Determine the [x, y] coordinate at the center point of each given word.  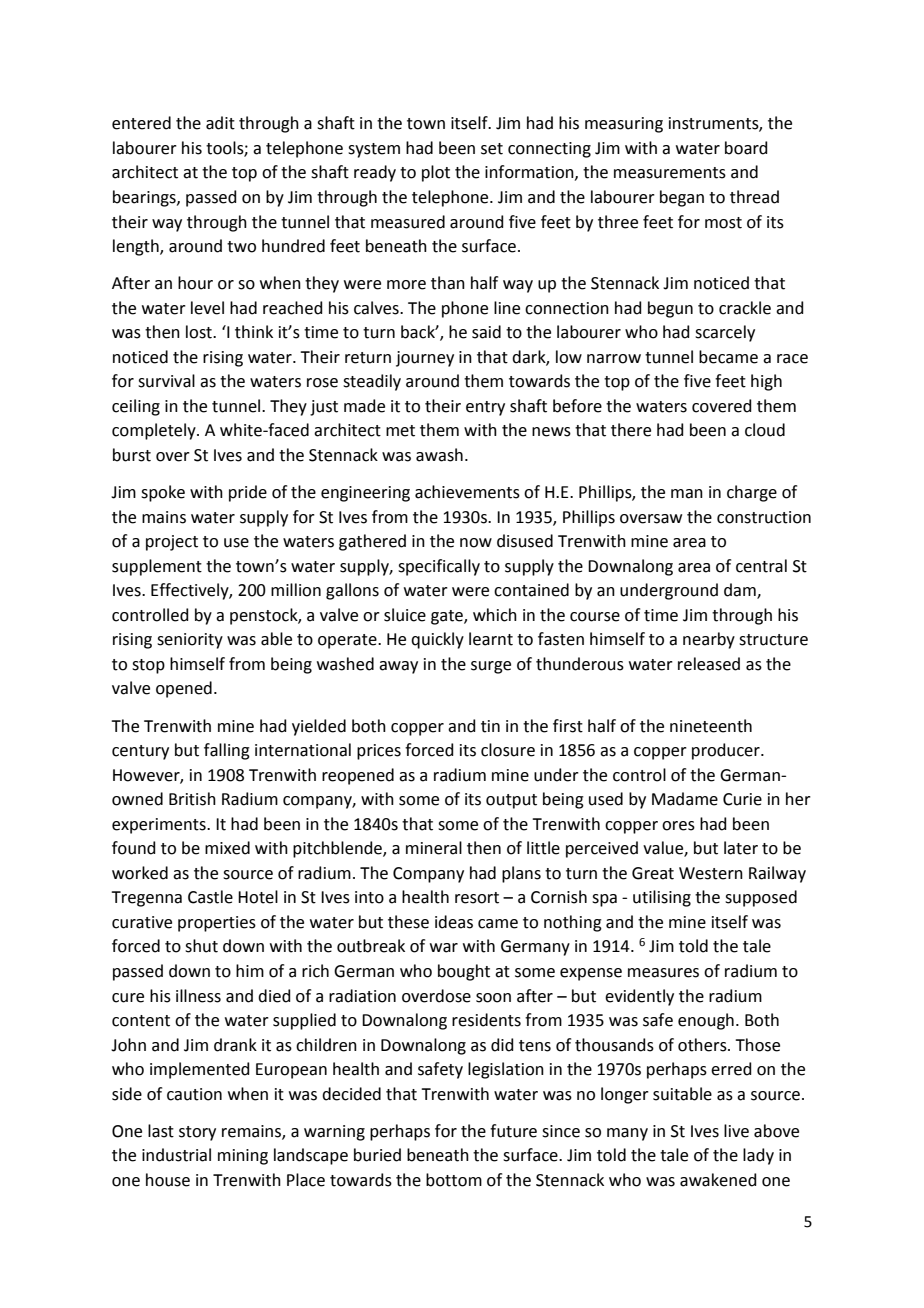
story [197, 1133]
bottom [454, 1180]
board [746, 148]
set [492, 149]
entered [141, 123]
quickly [437, 640]
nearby [709, 640]
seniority [190, 641]
